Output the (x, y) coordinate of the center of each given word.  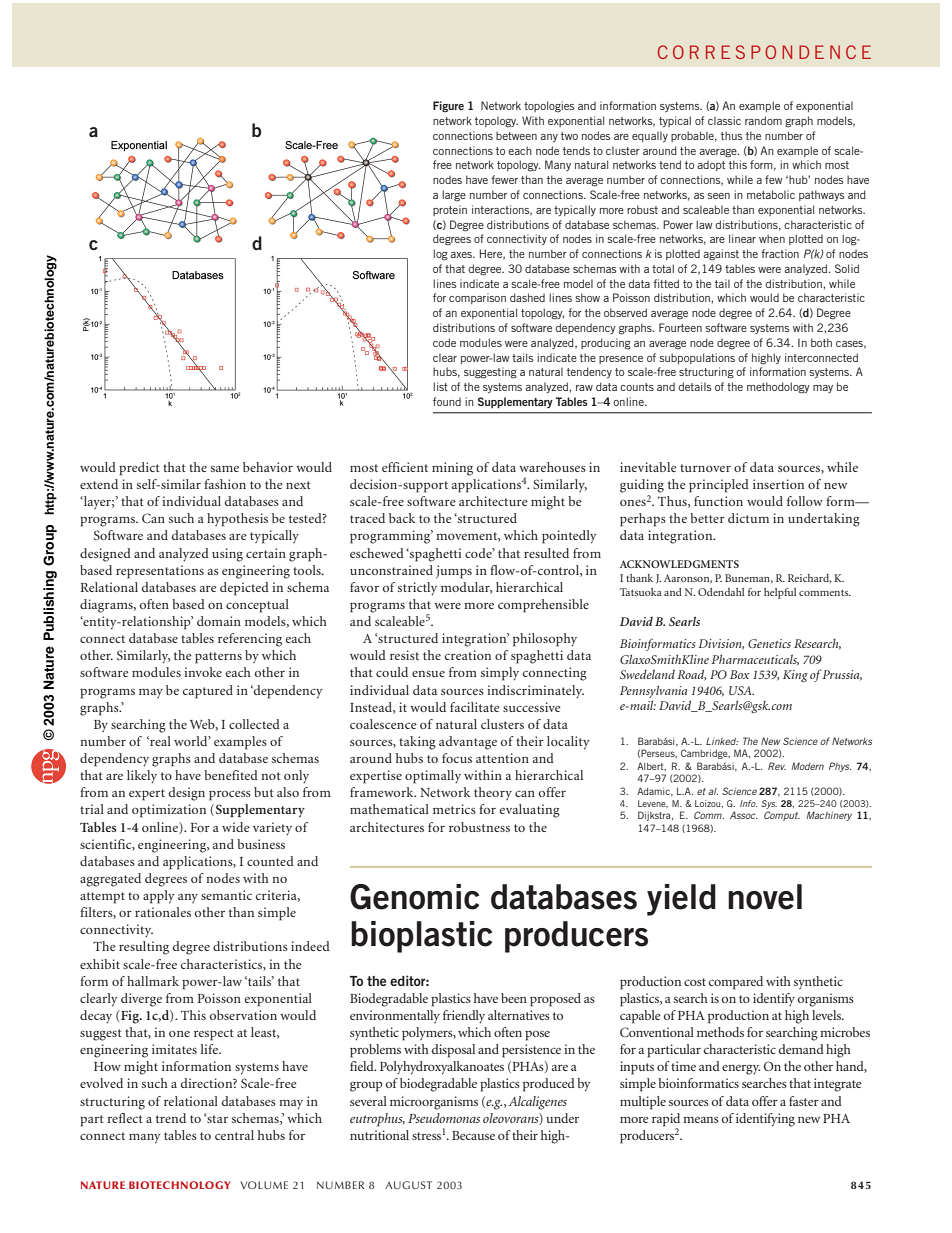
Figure (448, 106)
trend (171, 1118)
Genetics (769, 643)
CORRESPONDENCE (764, 52)
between (516, 135)
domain (219, 621)
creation (468, 655)
